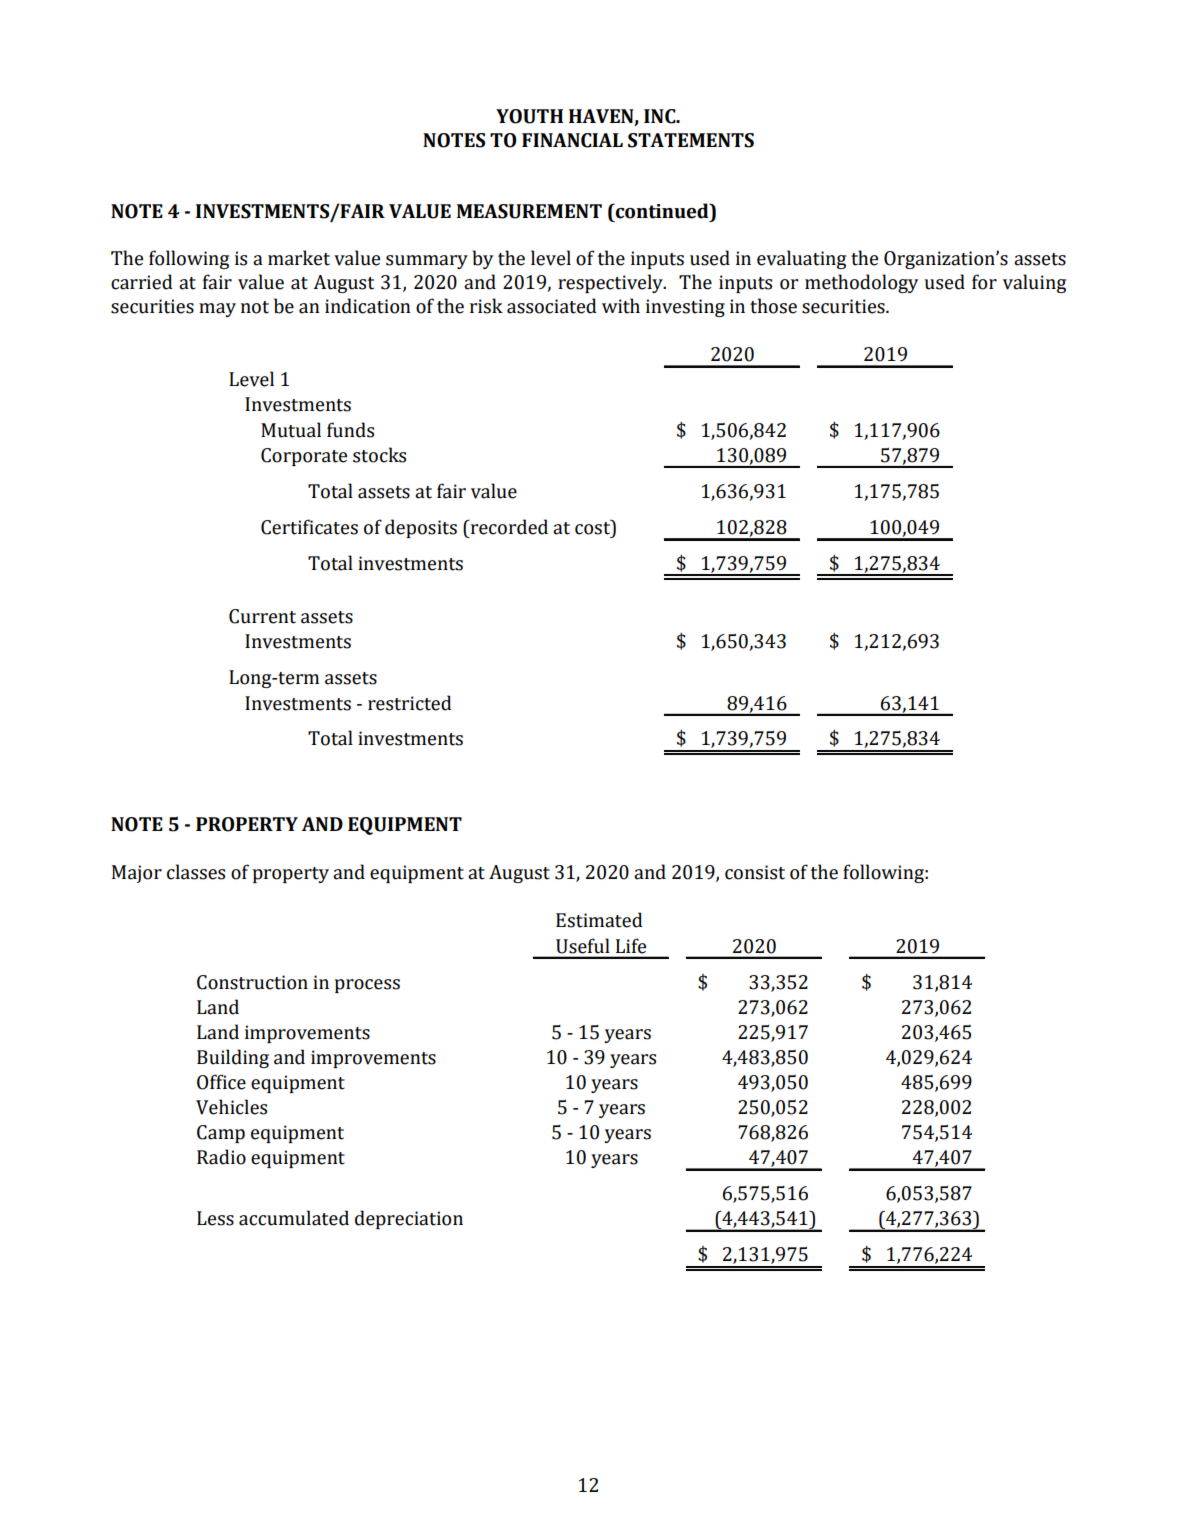 The height and width of the document is (1524, 1177). I want to click on evaluating, so click(801, 259).
